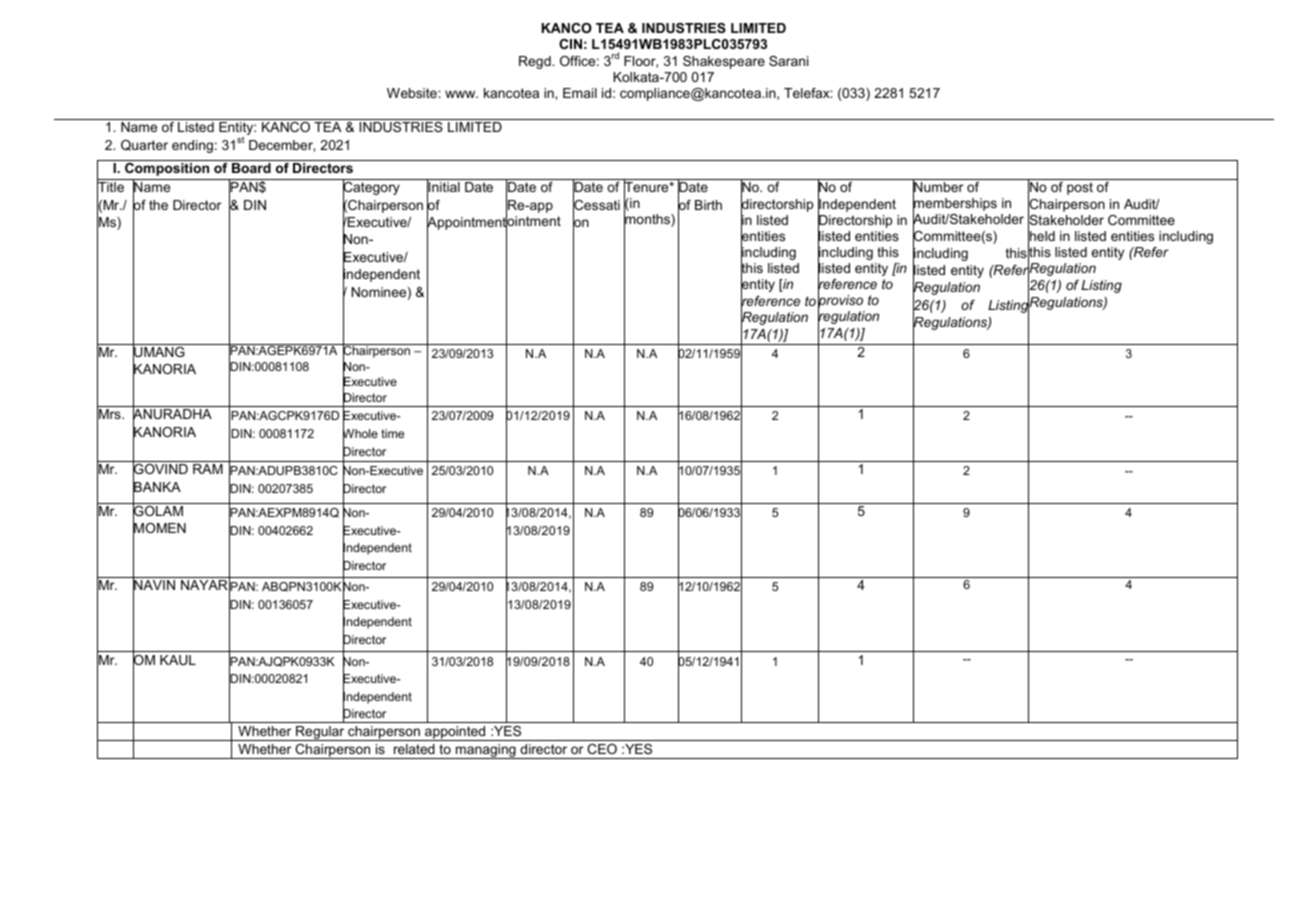  What do you see at coordinates (320, 733) in the screenshot?
I see `Regular` at bounding box center [320, 733].
